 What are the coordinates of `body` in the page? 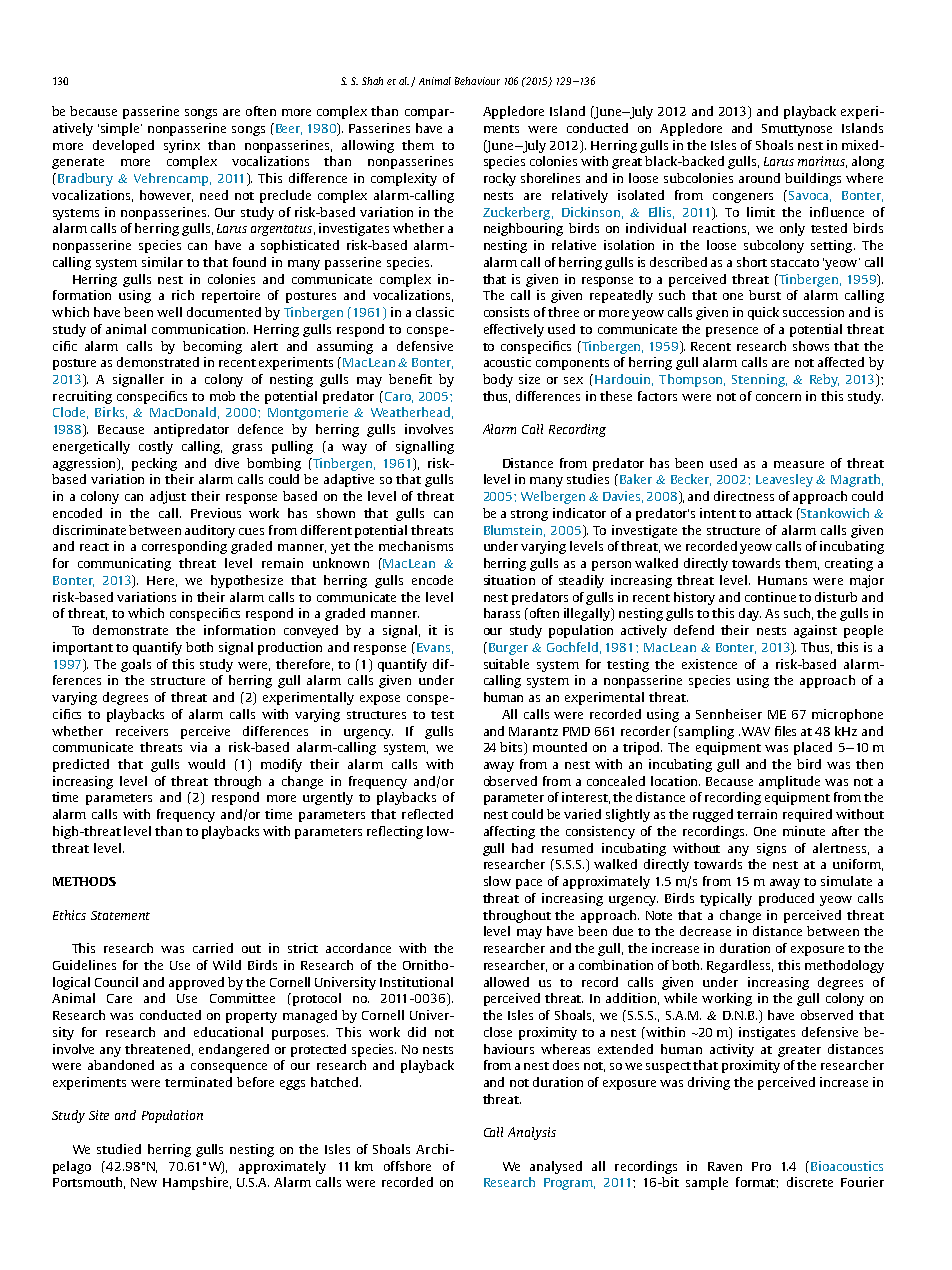 It's located at (498, 380).
